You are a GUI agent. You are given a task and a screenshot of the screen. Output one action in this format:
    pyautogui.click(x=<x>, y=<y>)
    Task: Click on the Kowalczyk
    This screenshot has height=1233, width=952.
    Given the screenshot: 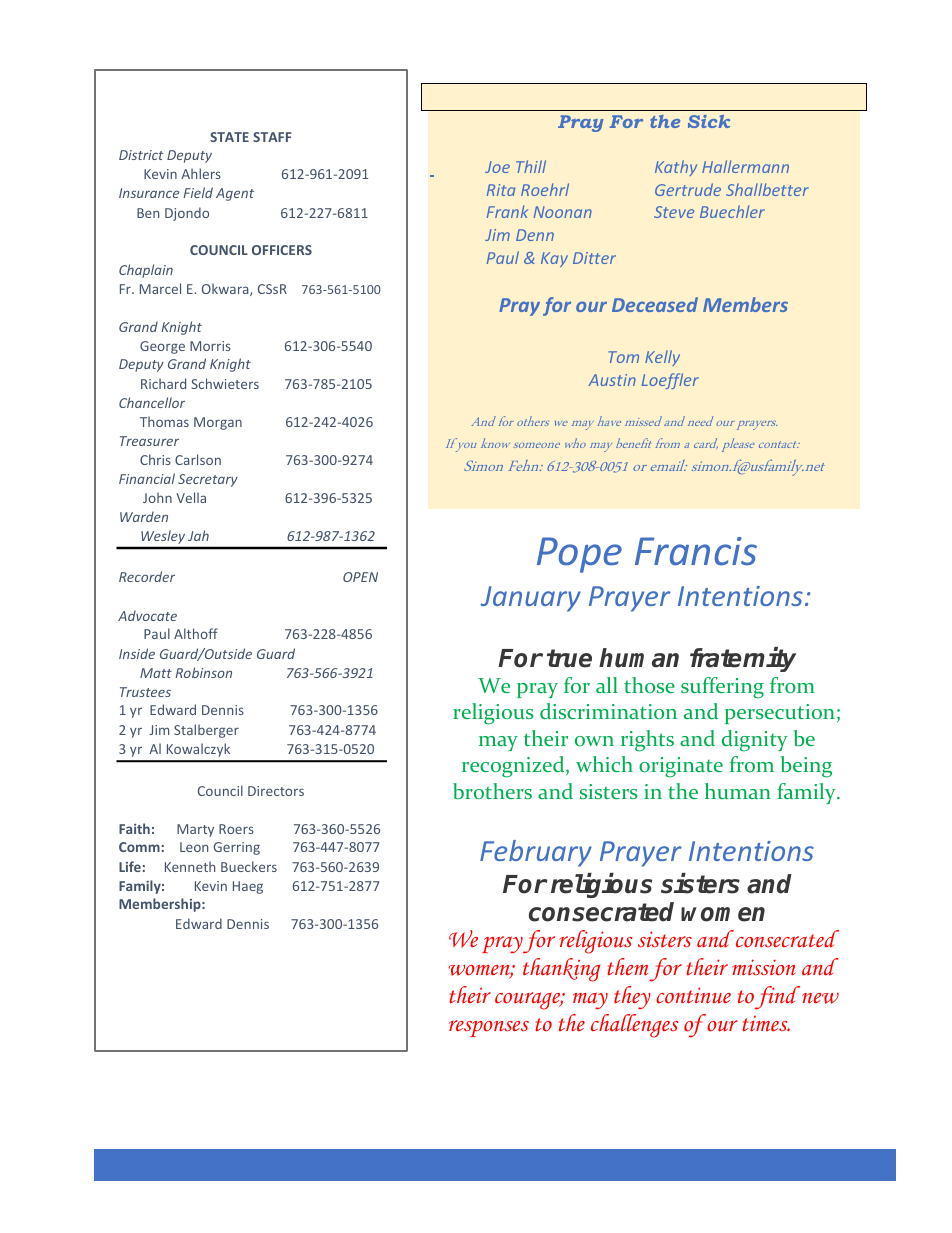 What is the action you would take?
    pyautogui.click(x=198, y=750)
